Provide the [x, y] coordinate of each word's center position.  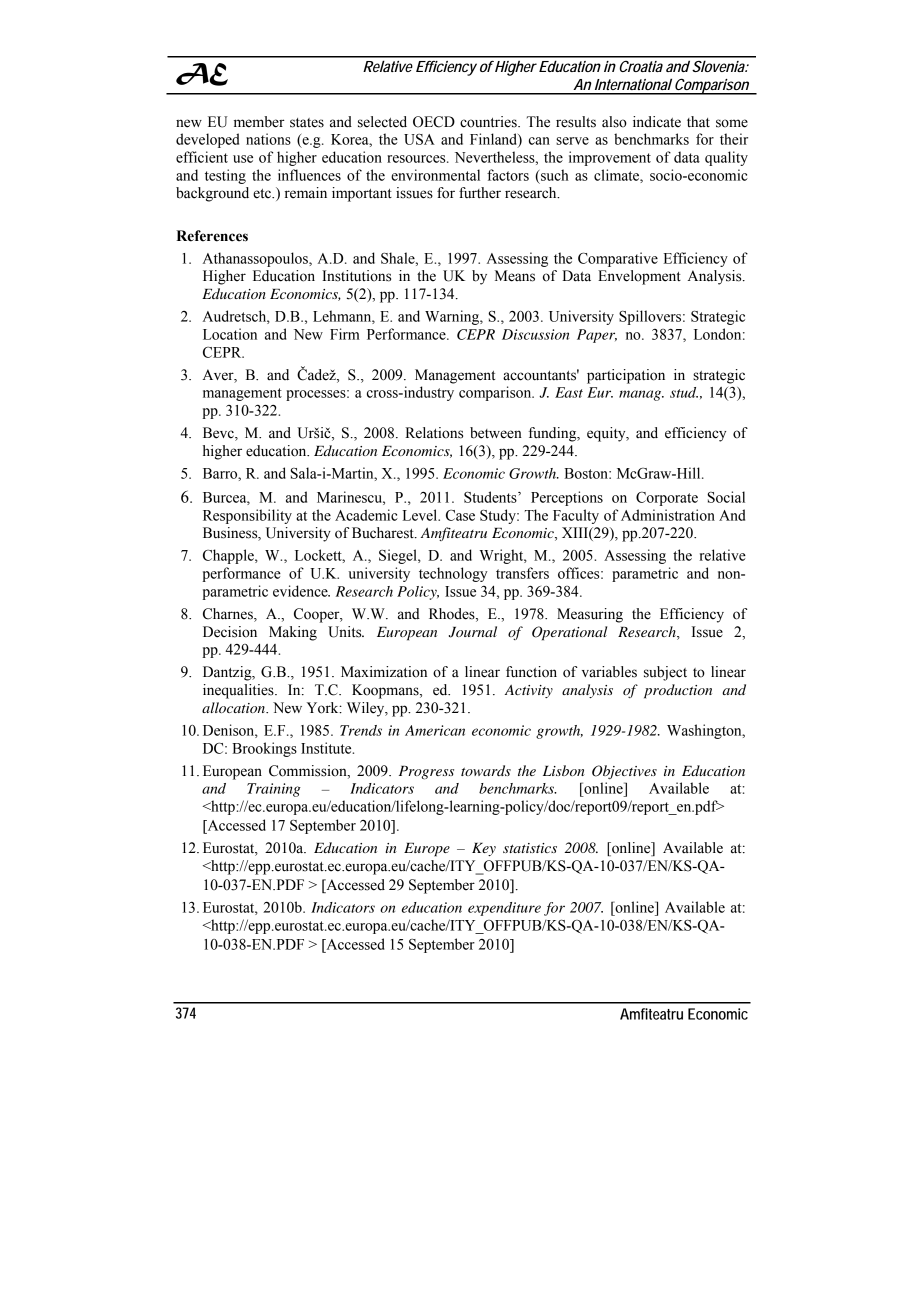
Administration [668, 515]
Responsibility [247, 516]
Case [460, 515]
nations [268, 139]
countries [489, 122]
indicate [657, 122]
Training [274, 790]
